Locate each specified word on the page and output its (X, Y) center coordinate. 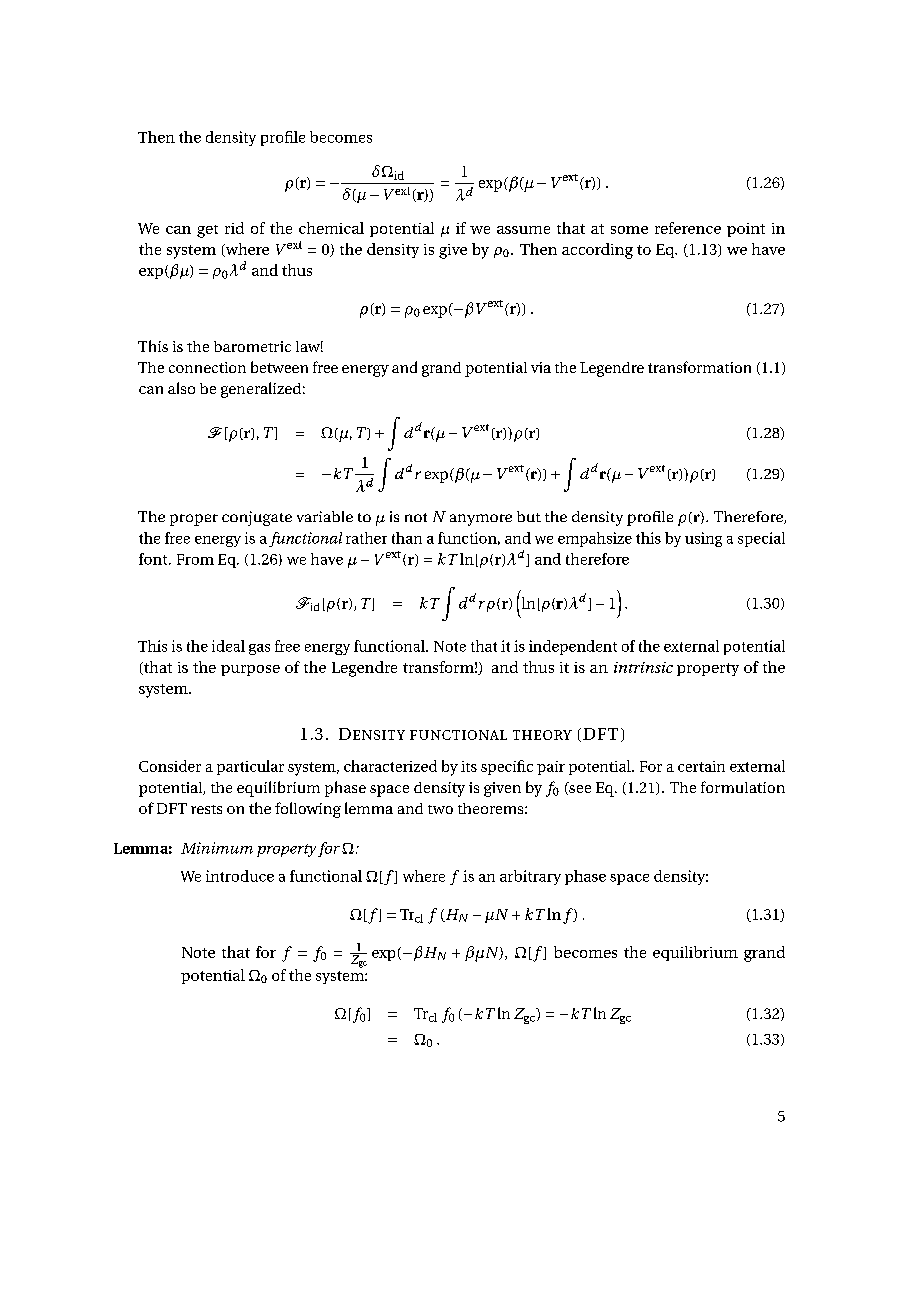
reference (688, 228)
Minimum (217, 848)
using (703, 539)
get (207, 231)
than (407, 538)
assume (523, 230)
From (195, 559)
